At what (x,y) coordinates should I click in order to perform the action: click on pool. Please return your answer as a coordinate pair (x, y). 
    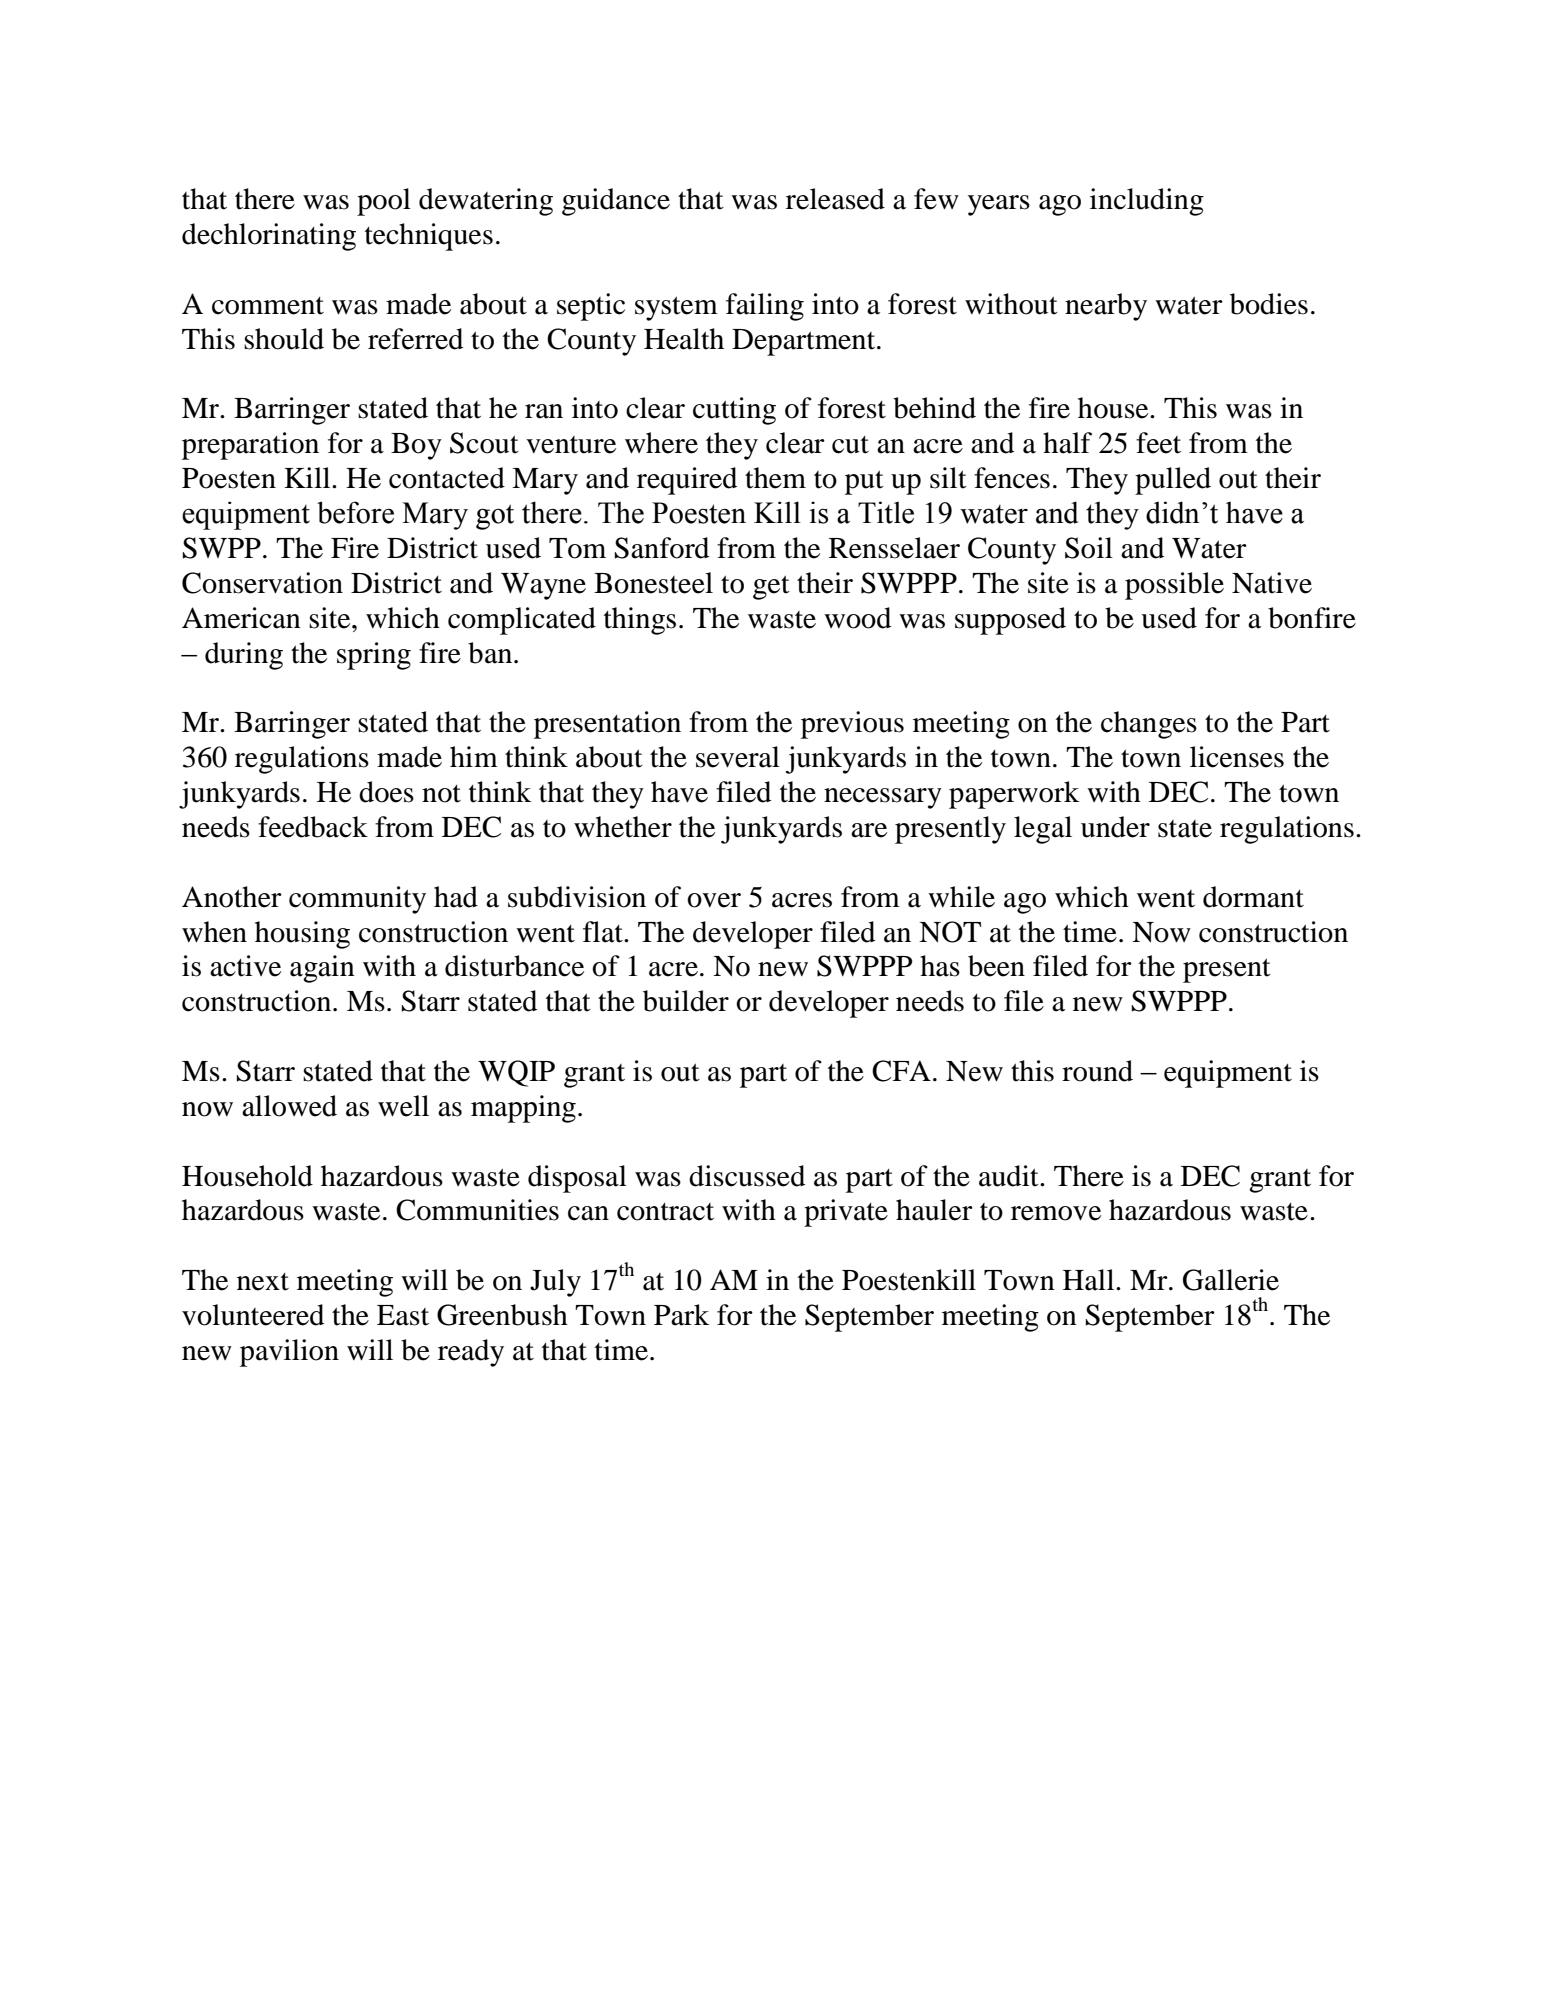
    Looking at the image, I should click on (384, 202).
